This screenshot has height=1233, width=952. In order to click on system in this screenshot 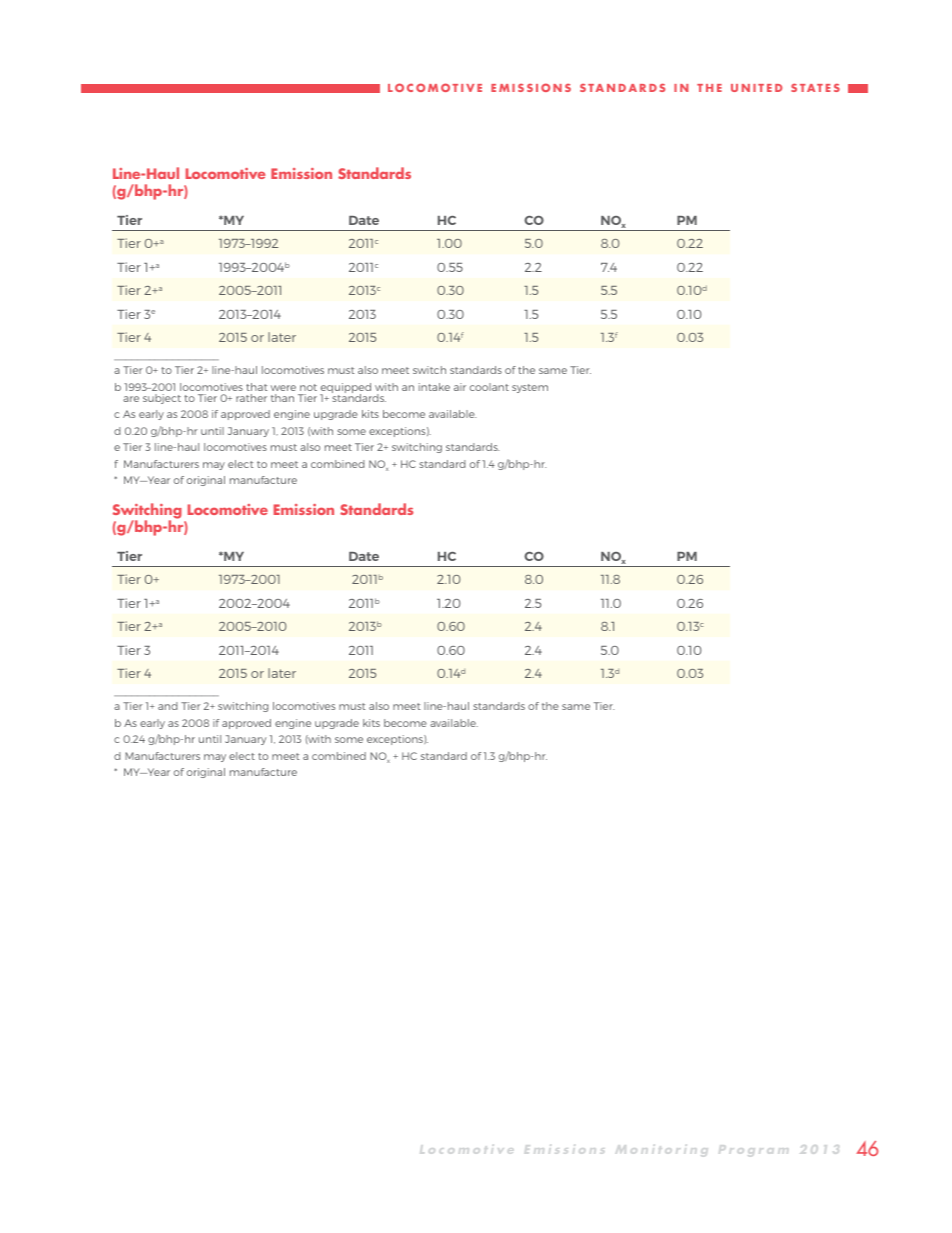, I will do `click(530, 388)`.
